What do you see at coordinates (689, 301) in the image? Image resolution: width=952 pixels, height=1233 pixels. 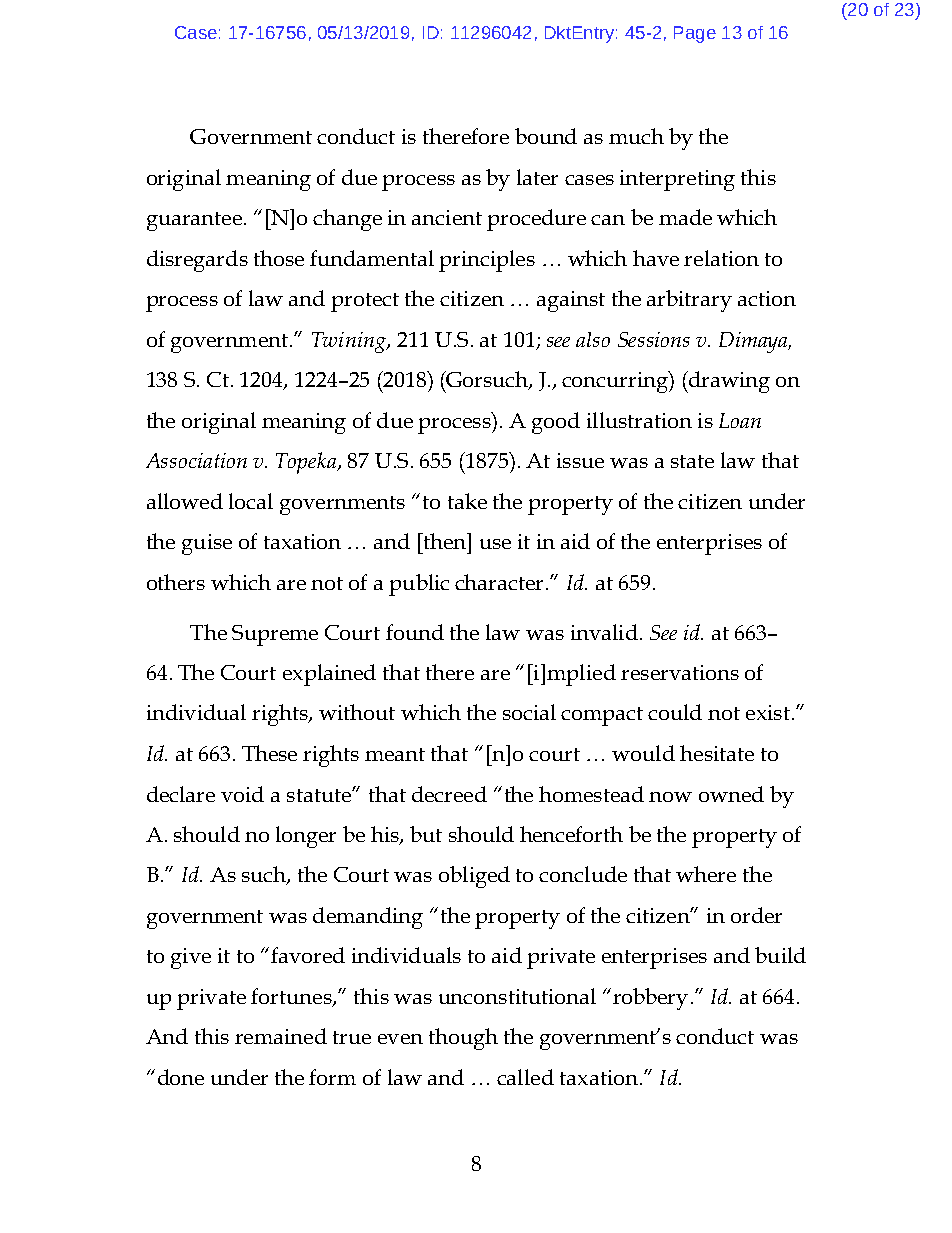 I see `arbitrary` at bounding box center [689, 301].
